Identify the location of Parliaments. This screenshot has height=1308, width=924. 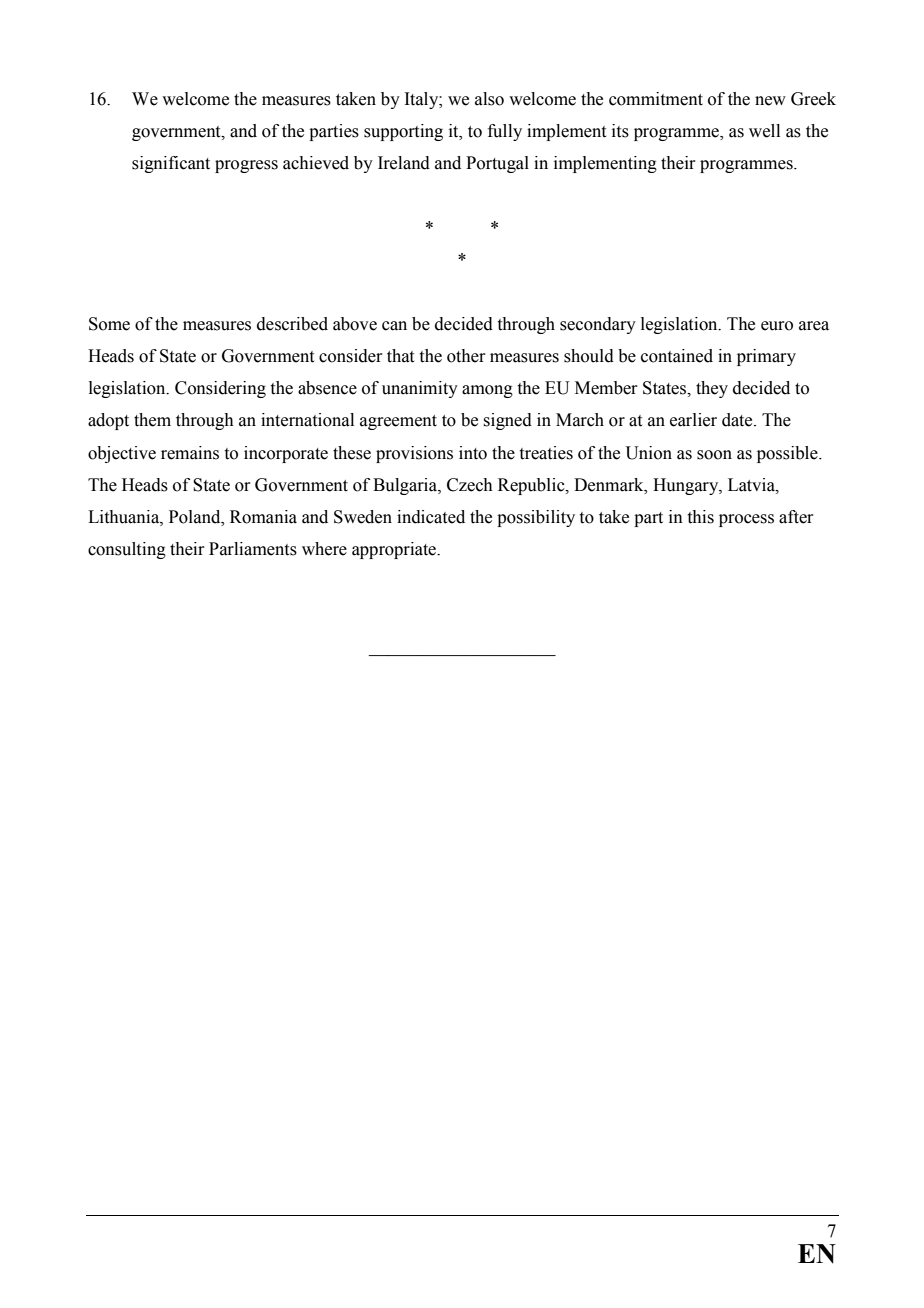
(253, 549).
